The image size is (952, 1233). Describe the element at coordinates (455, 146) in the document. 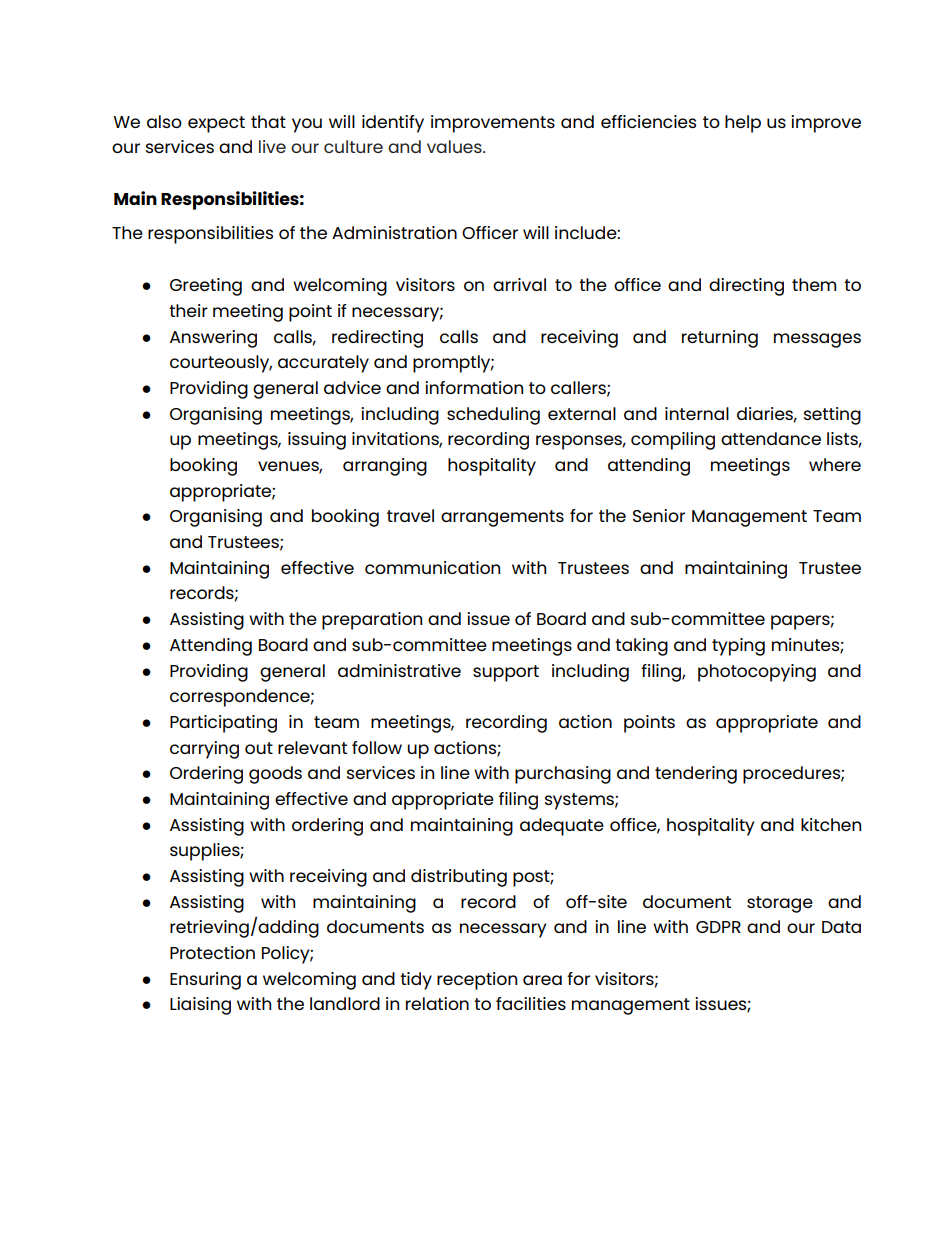

I see `values` at that location.
